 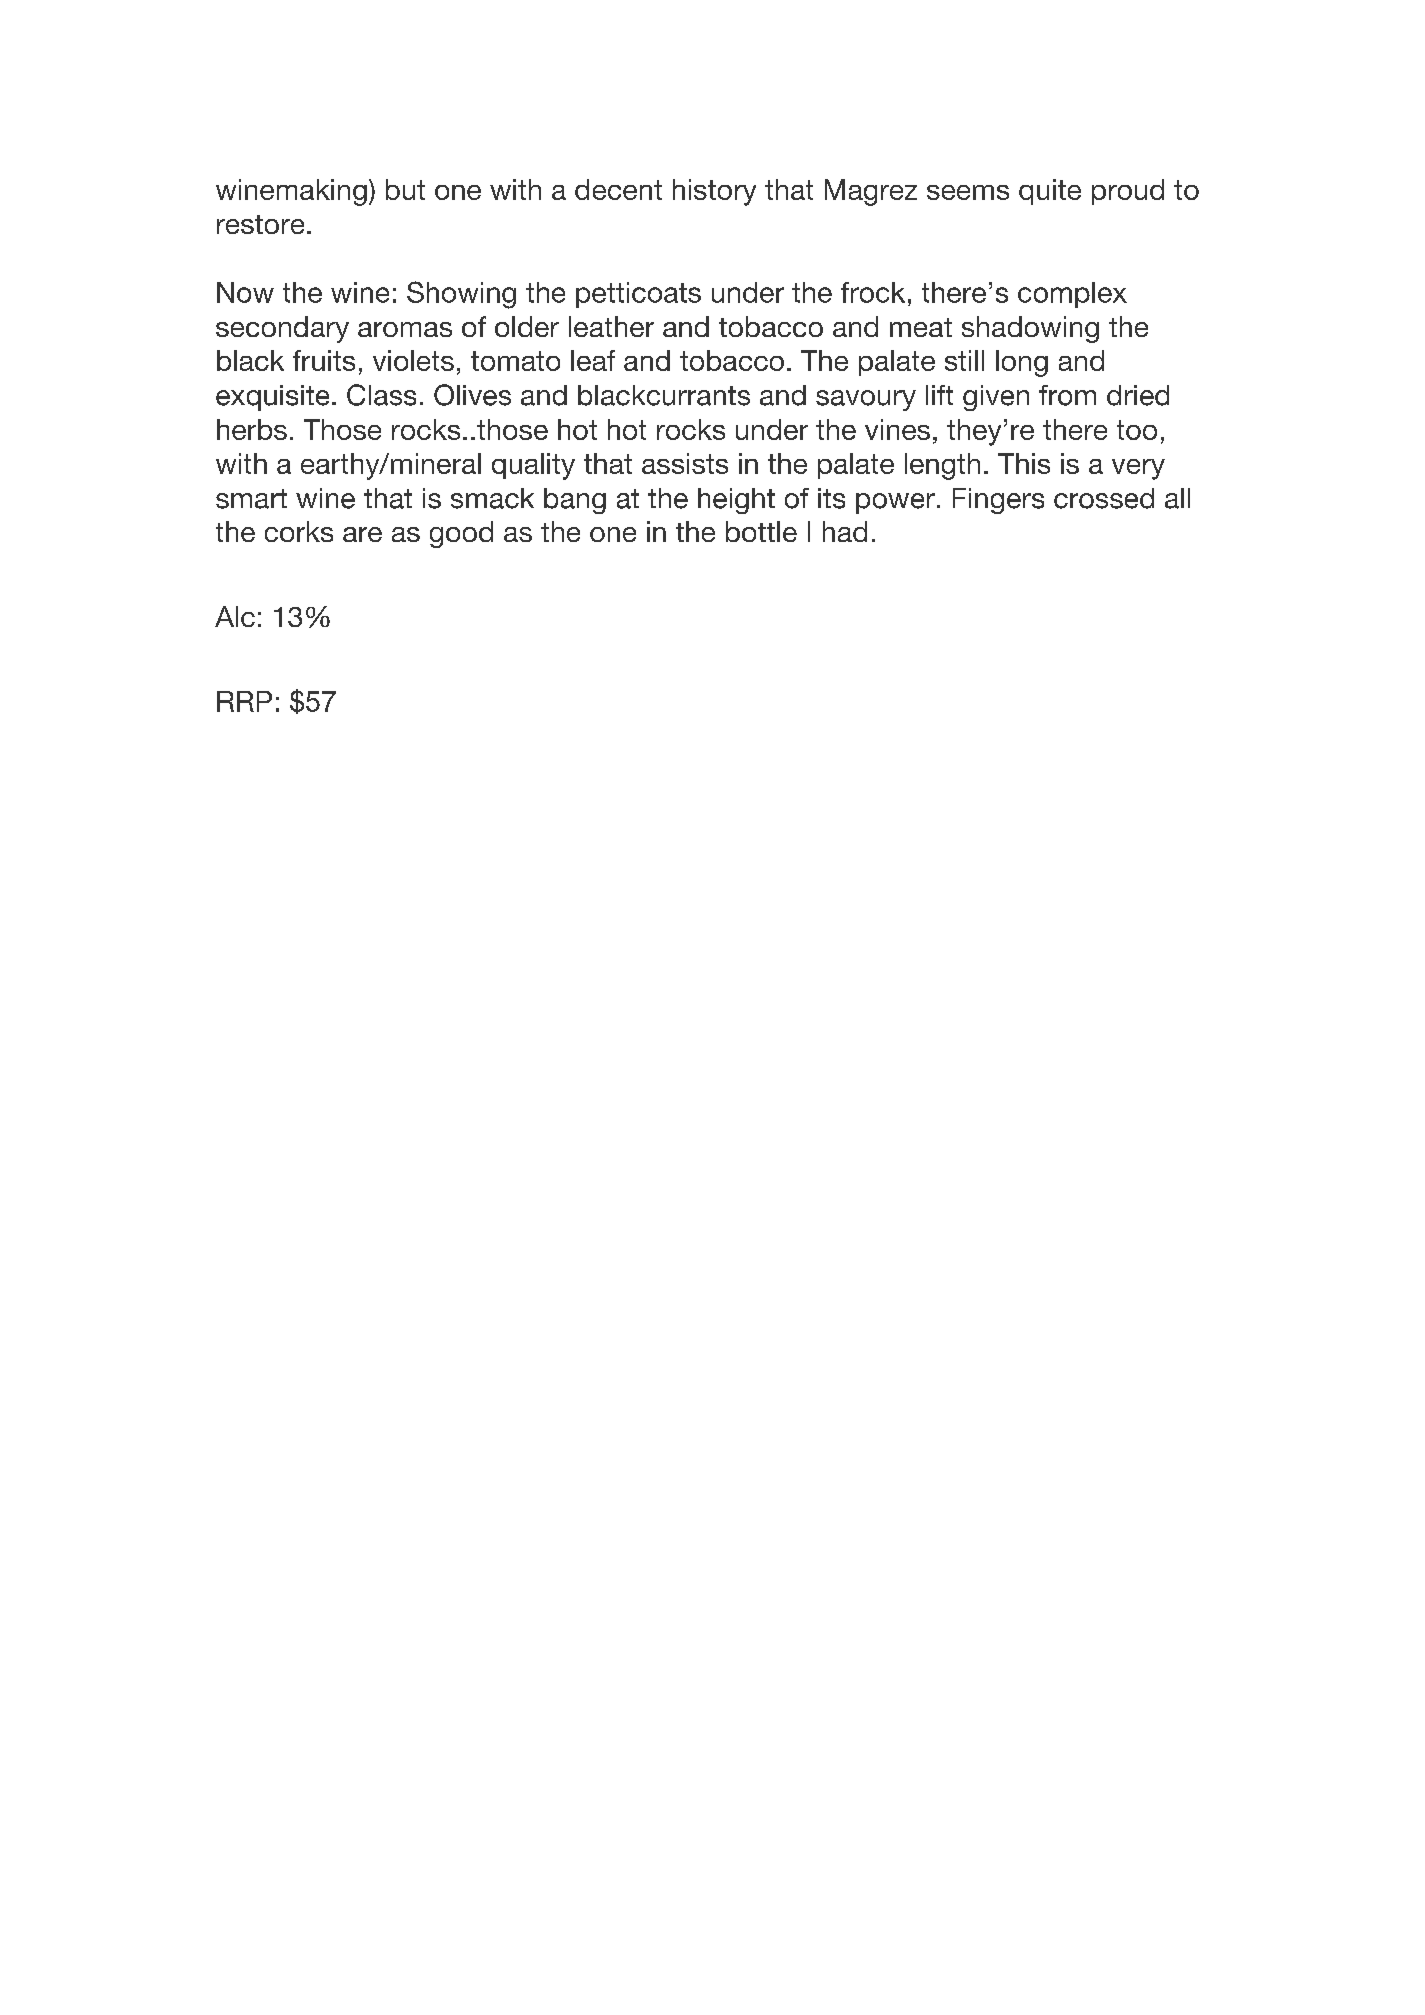 I want to click on quite, so click(x=1050, y=192).
